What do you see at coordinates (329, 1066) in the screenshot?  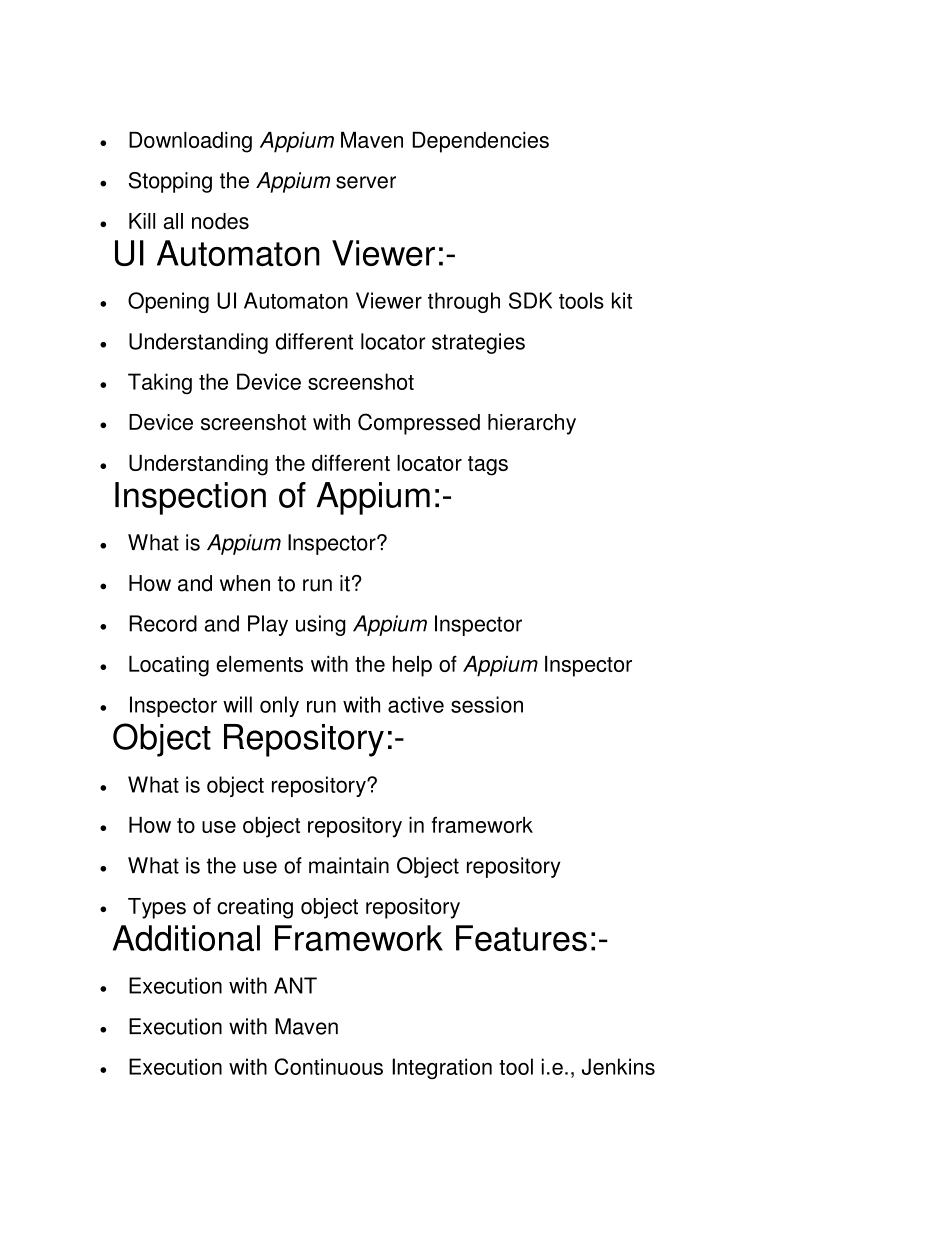 I see `Continuous` at bounding box center [329, 1066].
